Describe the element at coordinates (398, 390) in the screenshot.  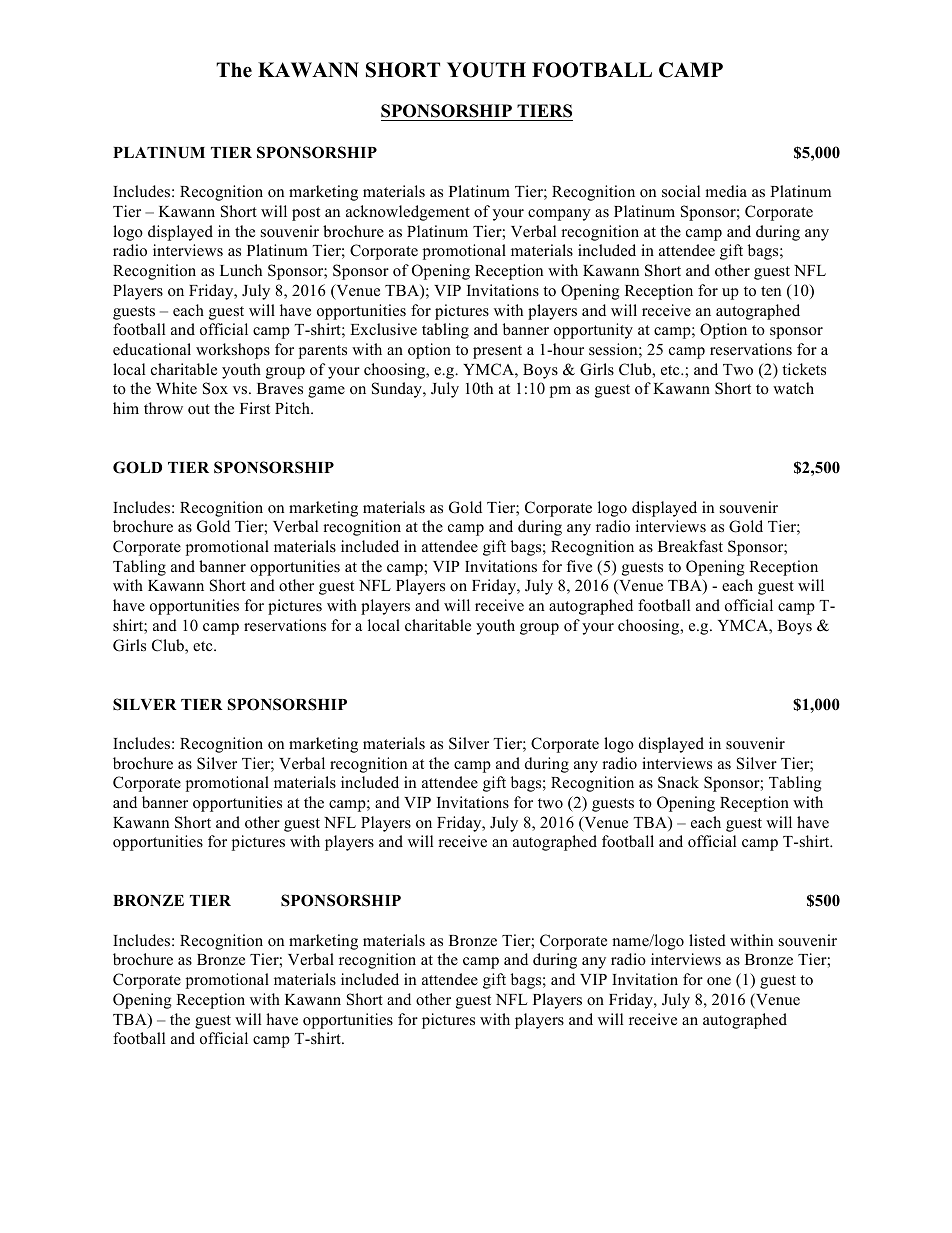
I see `Sunday` at that location.
